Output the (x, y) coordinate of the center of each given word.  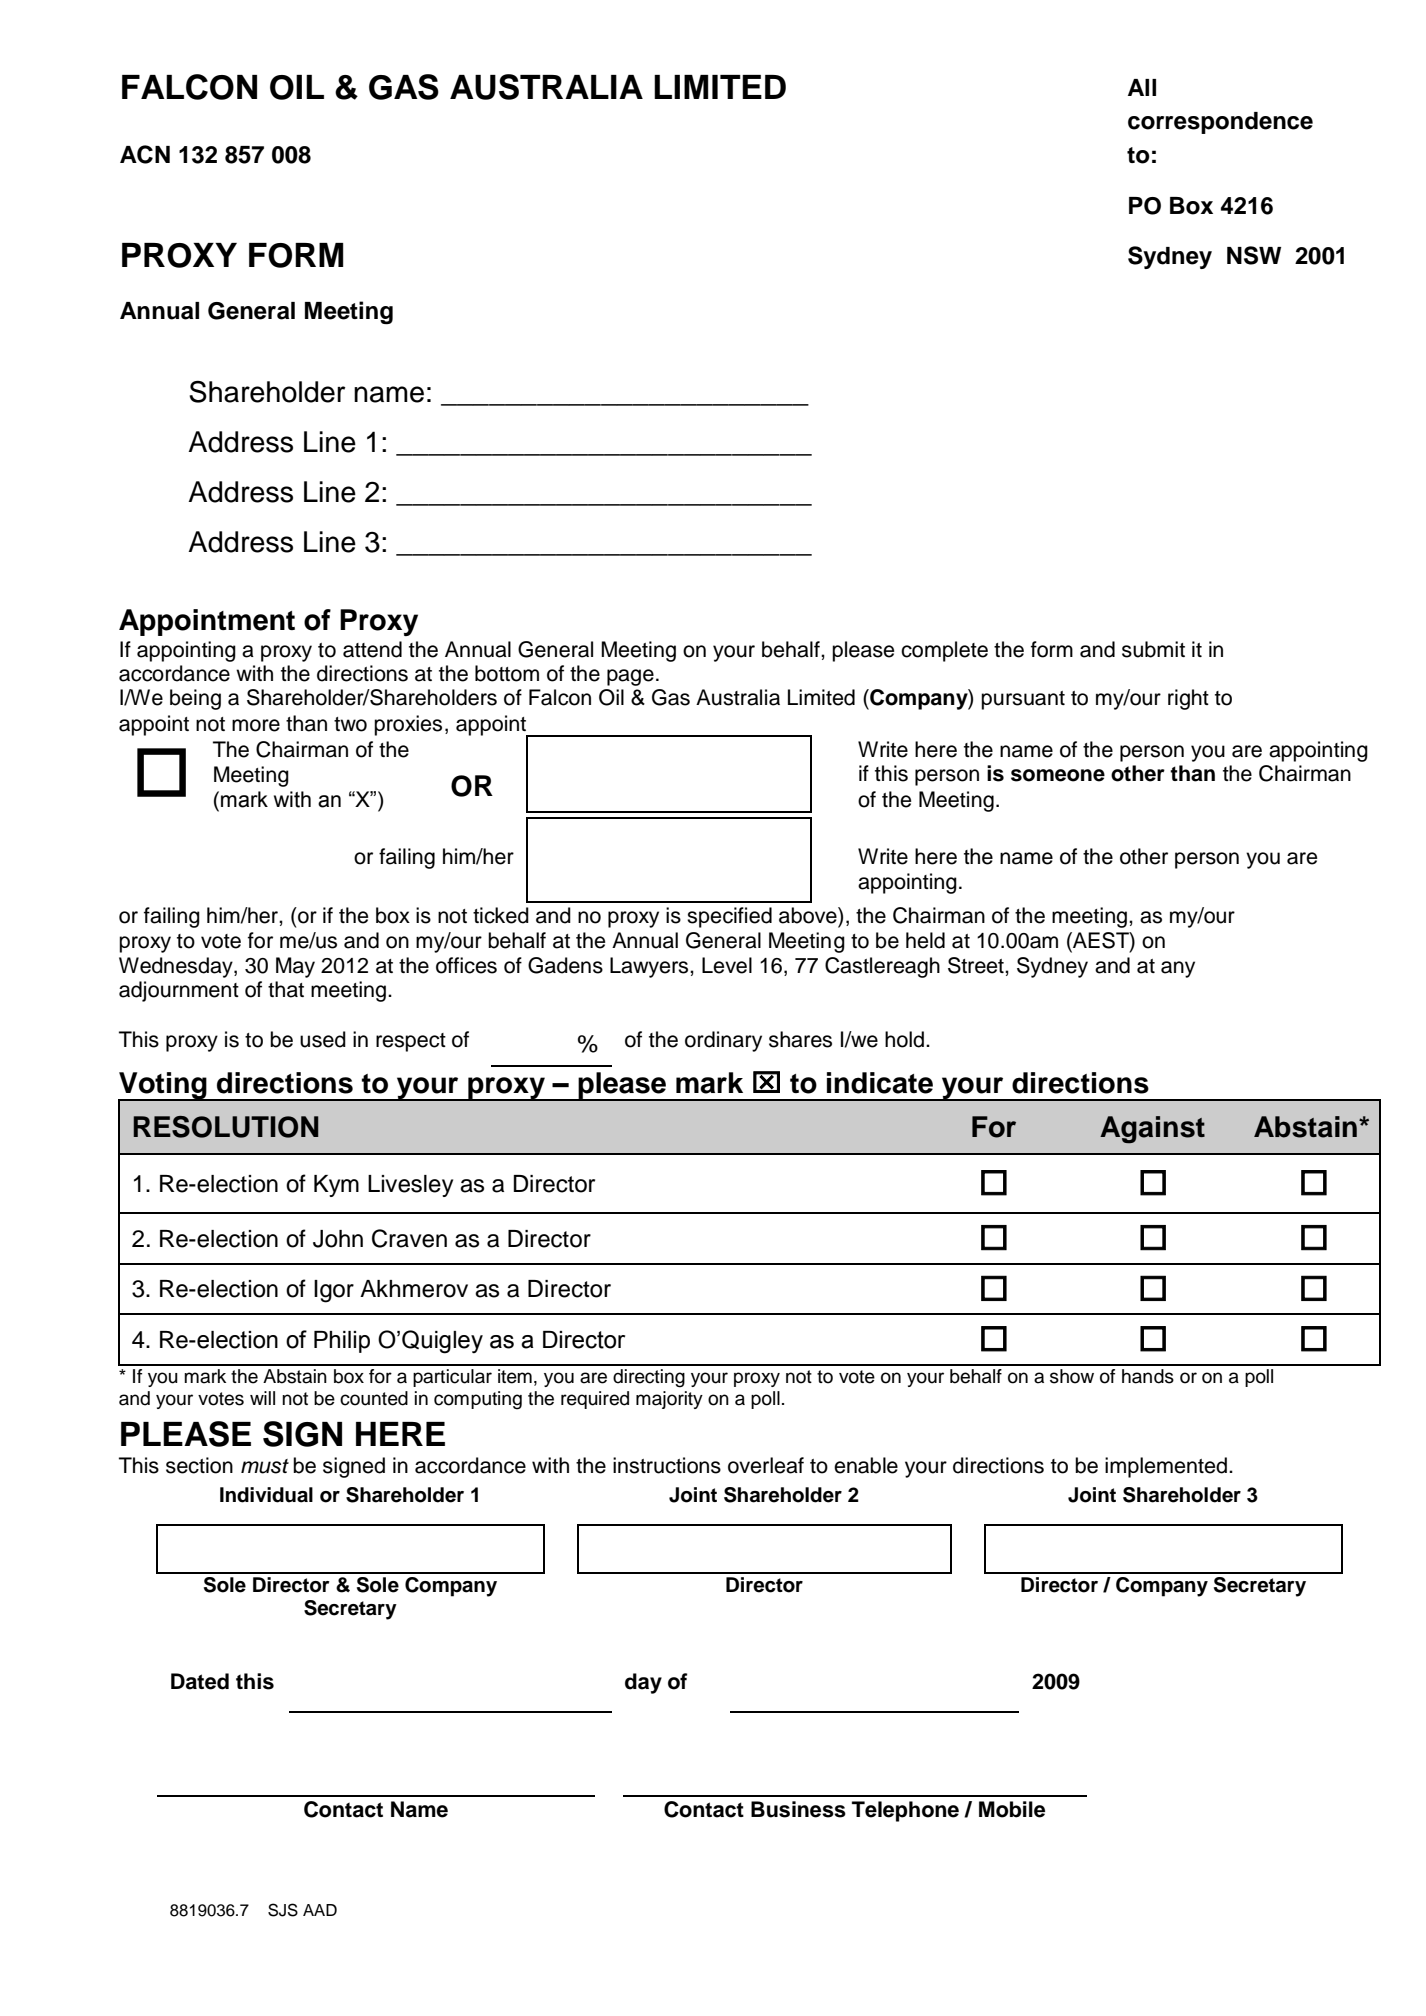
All (1142, 87)
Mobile (1012, 1809)
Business (798, 1809)
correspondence (1220, 123)
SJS (283, 1910)
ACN (145, 154)
